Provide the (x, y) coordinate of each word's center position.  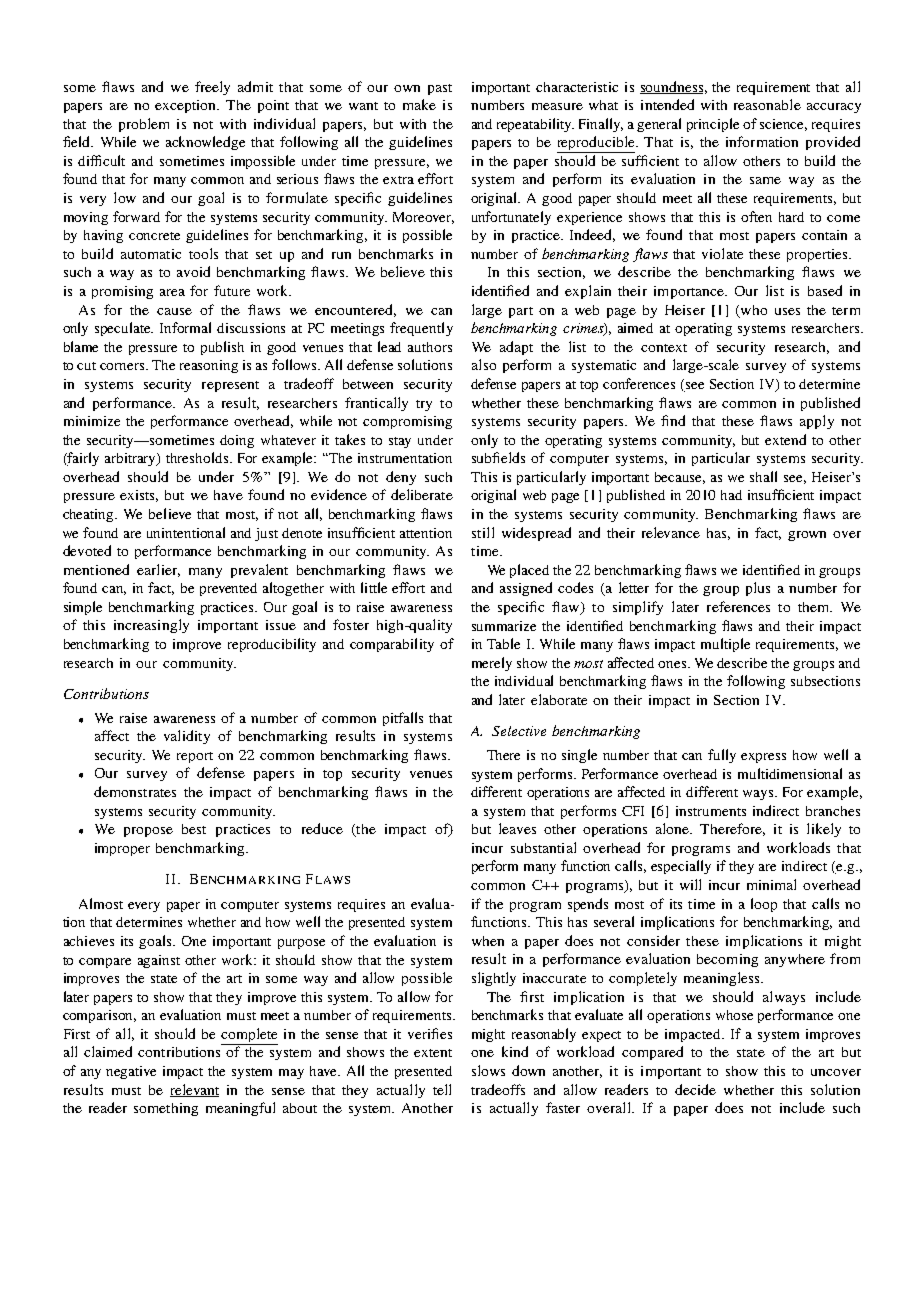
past (440, 89)
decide (695, 1089)
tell (442, 1089)
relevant (194, 1090)
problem (144, 125)
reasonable (767, 104)
